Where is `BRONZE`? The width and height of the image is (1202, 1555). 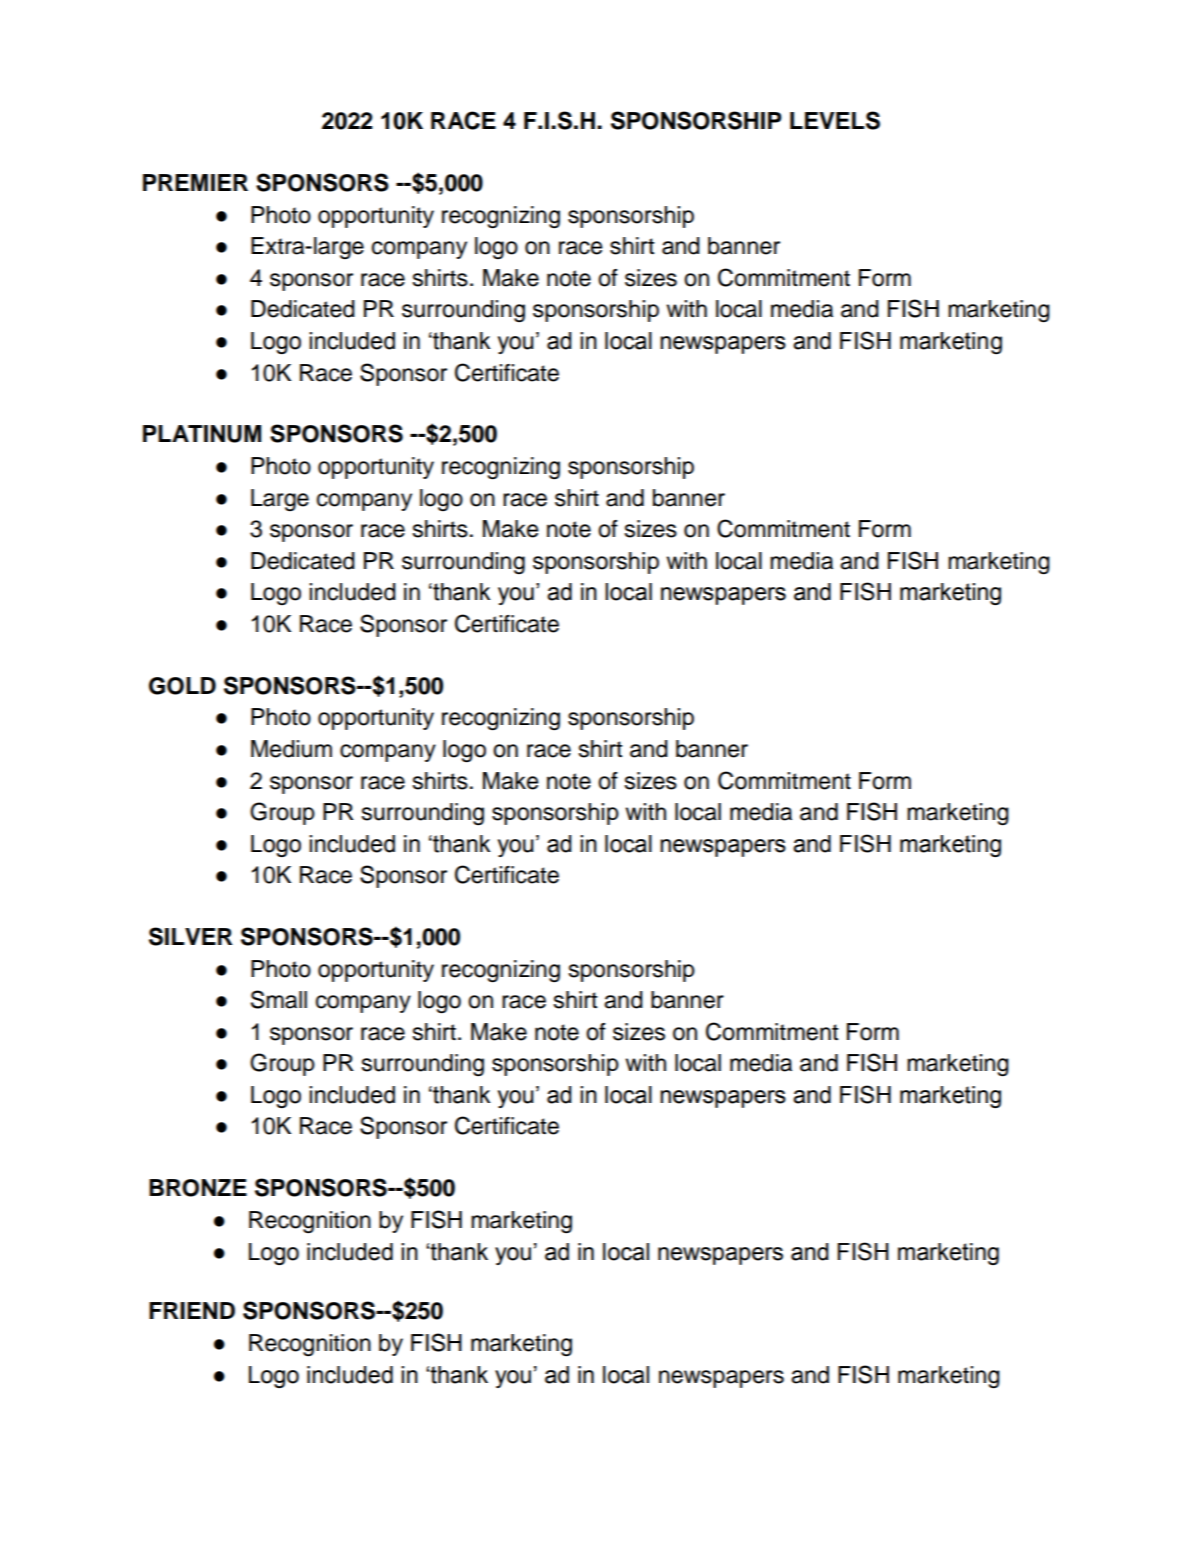 BRONZE is located at coordinates (198, 1188).
